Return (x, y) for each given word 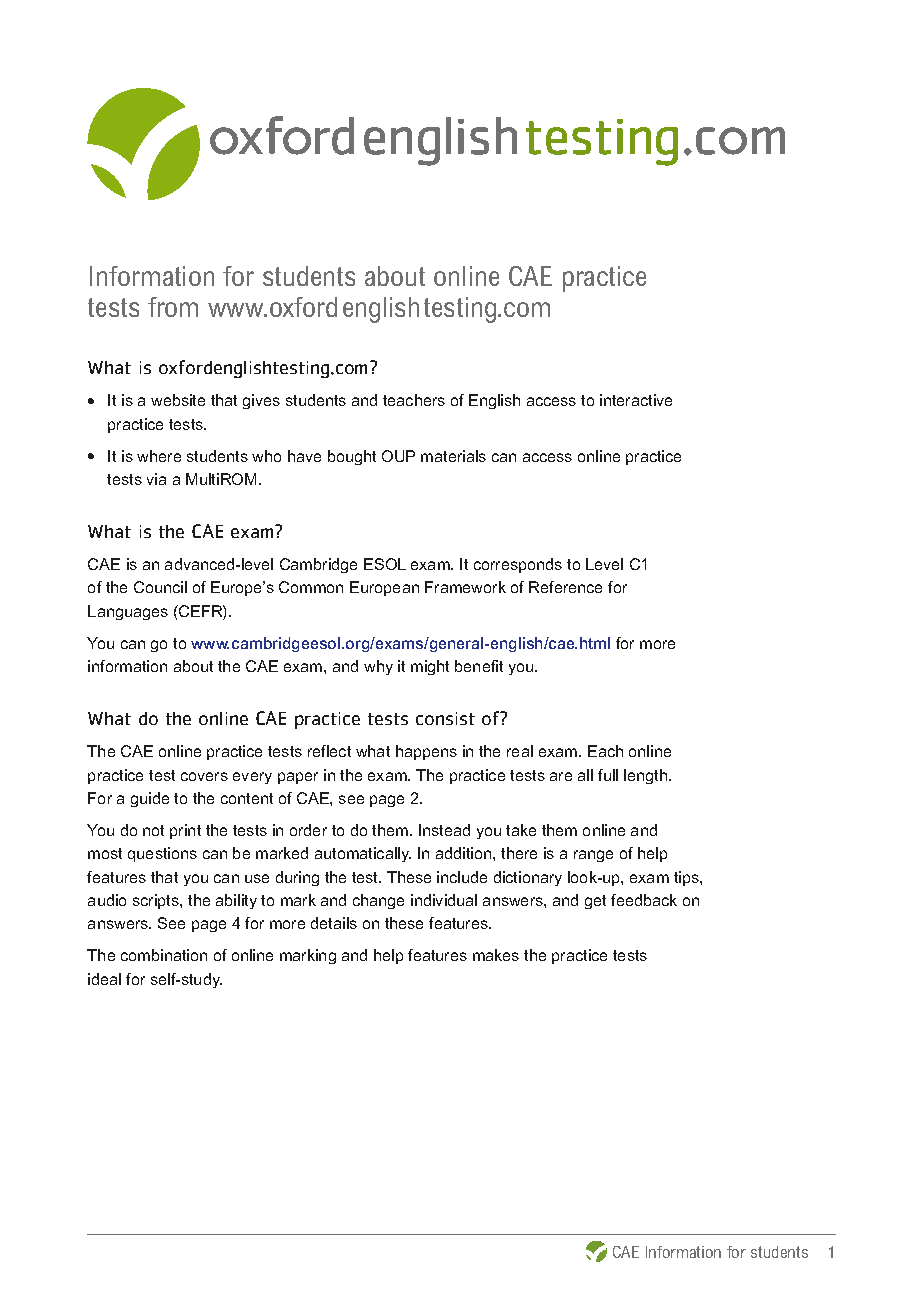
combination (164, 955)
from (173, 307)
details (334, 923)
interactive (636, 400)
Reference (565, 587)
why (378, 667)
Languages (128, 612)
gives (261, 401)
